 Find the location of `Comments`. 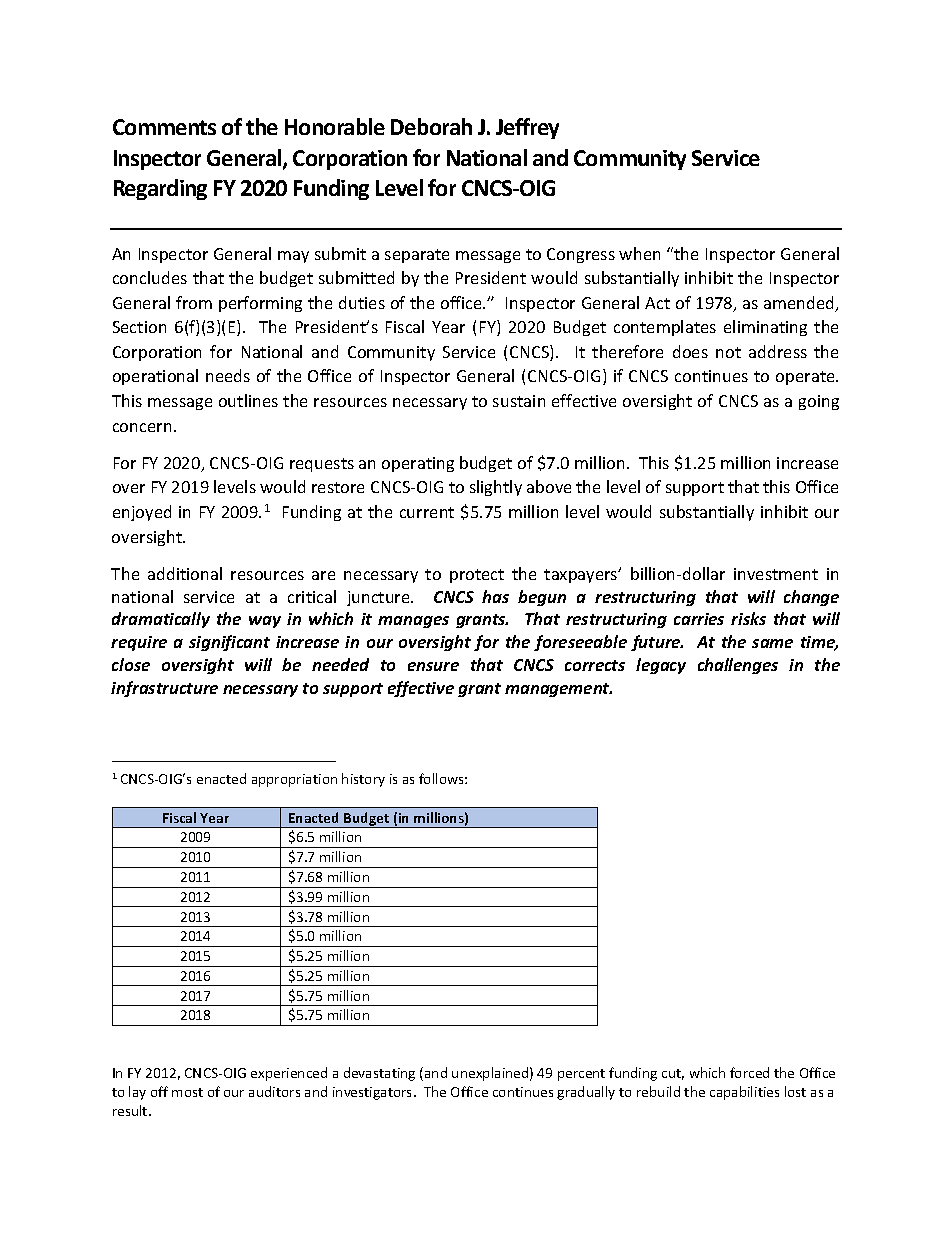

Comments is located at coordinates (164, 127).
